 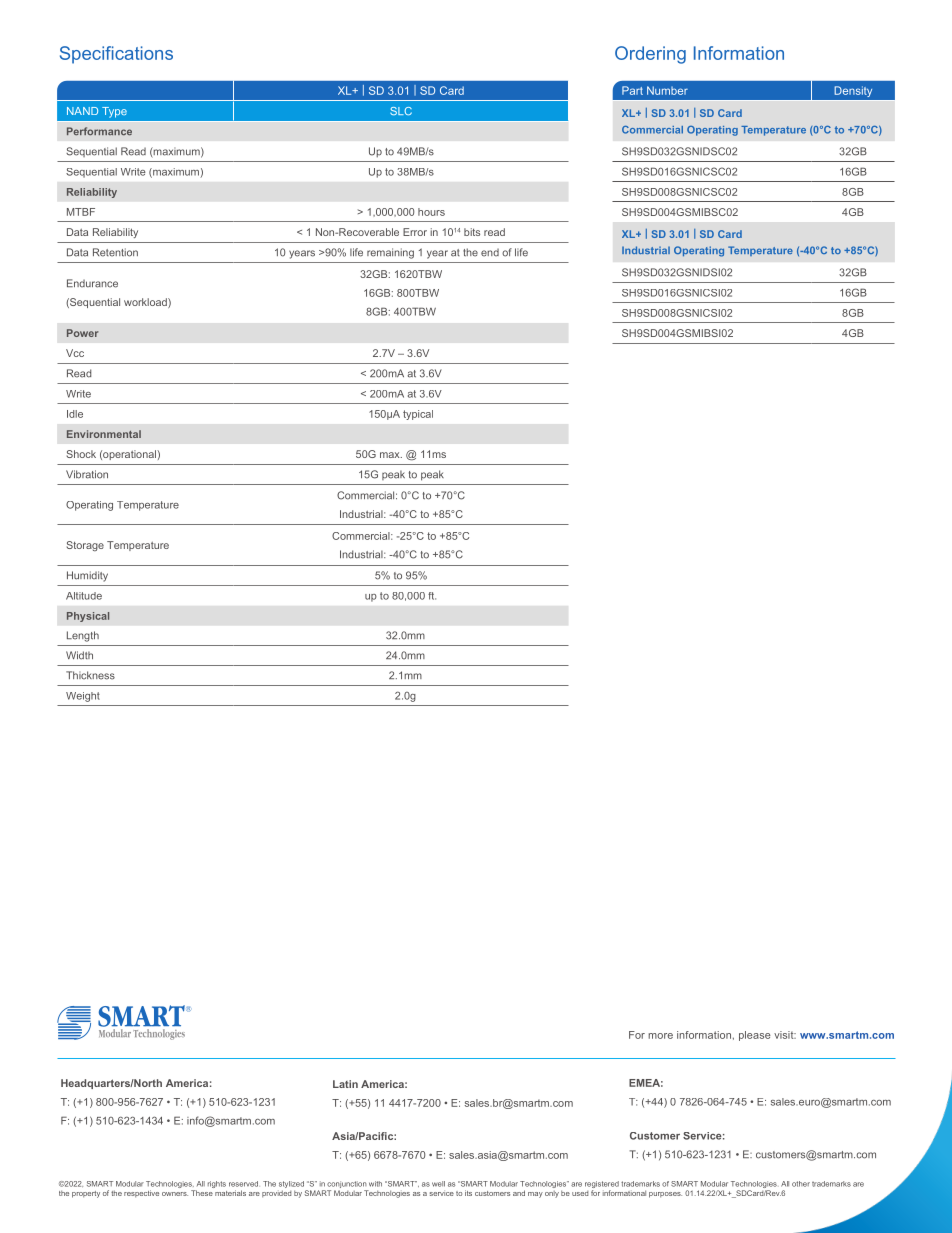 I want to click on typical, so click(x=418, y=415).
